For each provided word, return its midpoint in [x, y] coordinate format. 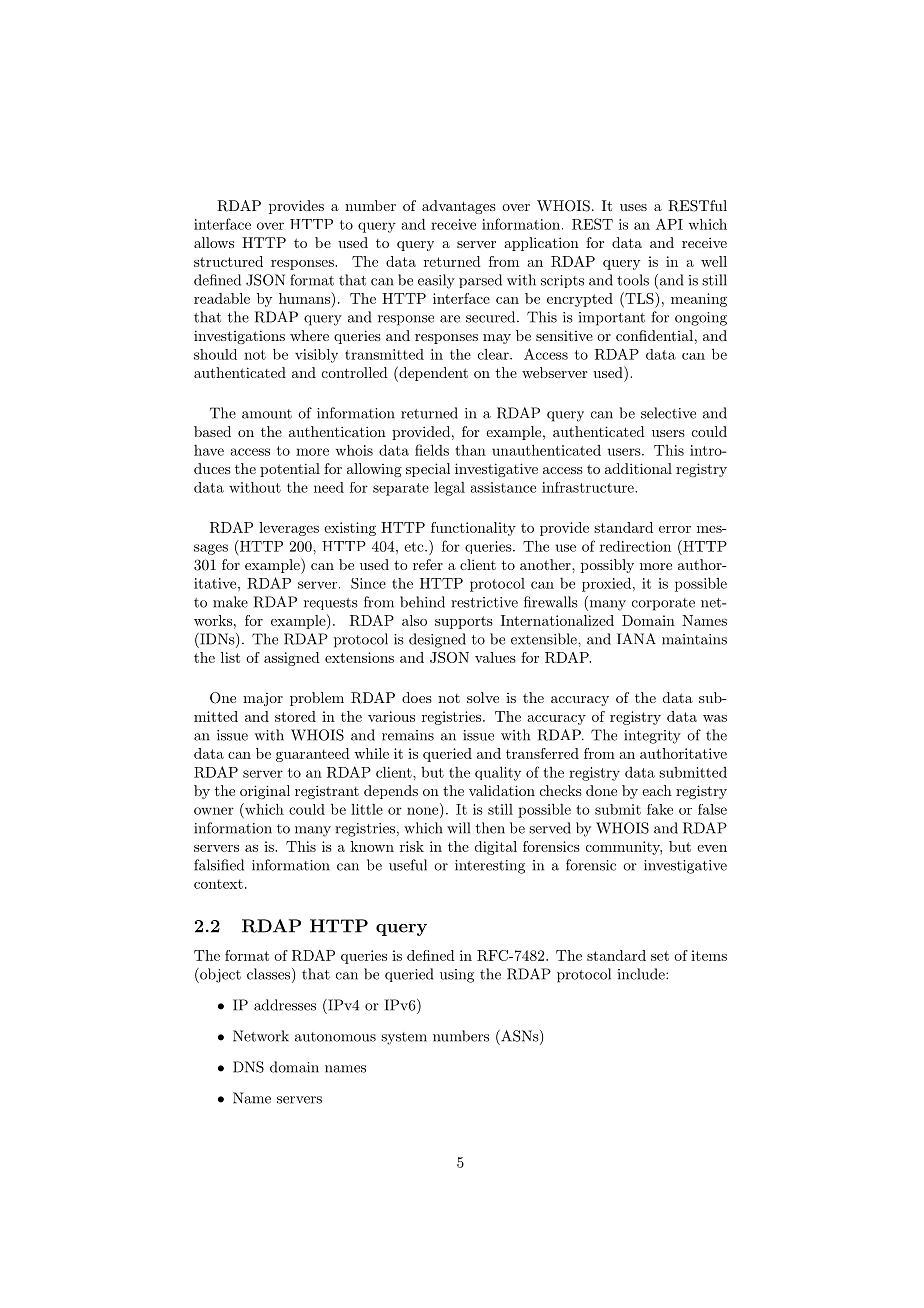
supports [464, 622]
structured [228, 261]
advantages [459, 207]
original [265, 792]
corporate [663, 604]
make [230, 602]
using [457, 976]
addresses [285, 1005]
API [669, 224]
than [470, 450]
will [458, 828]
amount [267, 414]
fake [660, 809]
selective [668, 413]
